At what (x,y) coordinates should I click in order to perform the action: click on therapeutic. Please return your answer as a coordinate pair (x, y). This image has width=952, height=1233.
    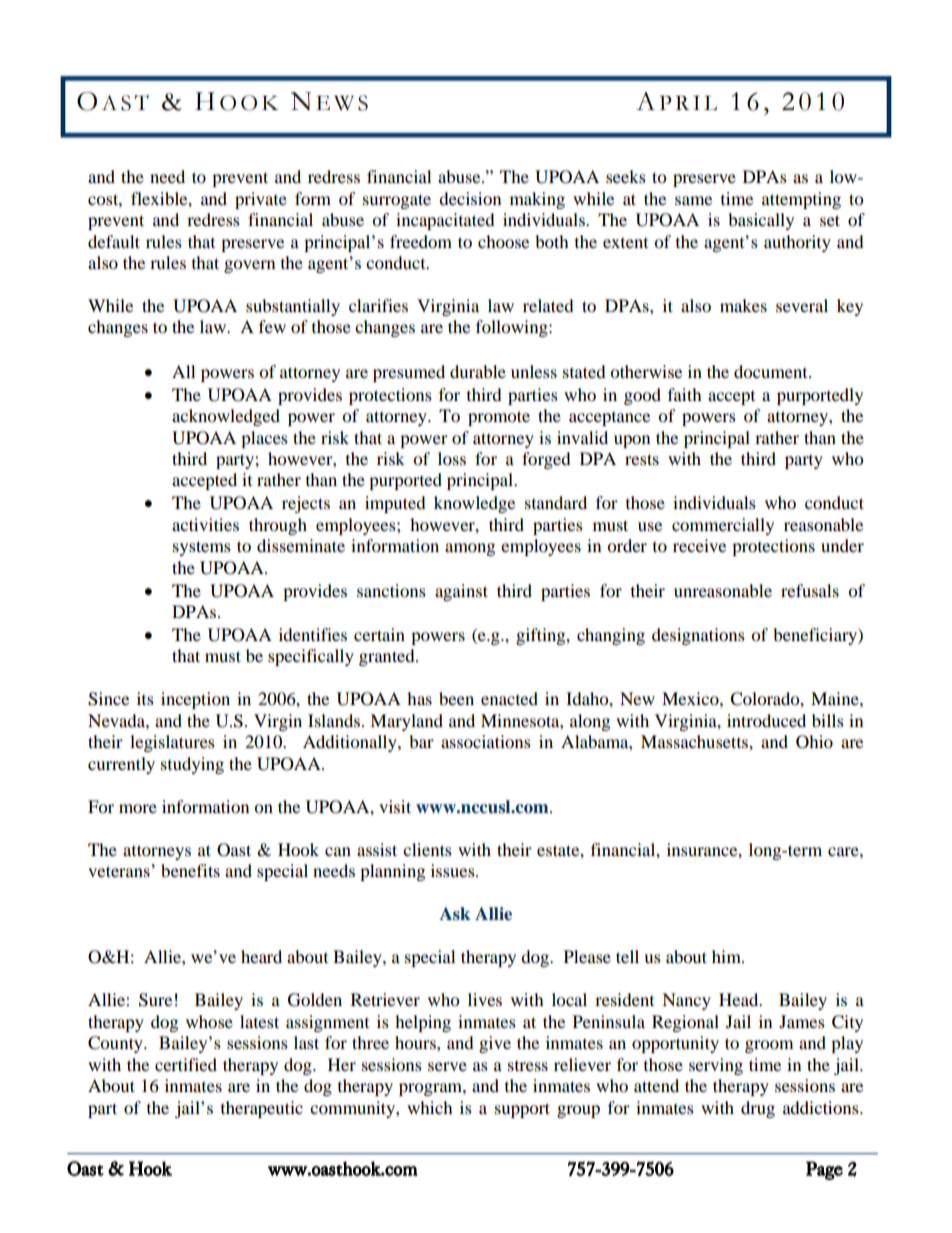
    Looking at the image, I should click on (262, 1109).
